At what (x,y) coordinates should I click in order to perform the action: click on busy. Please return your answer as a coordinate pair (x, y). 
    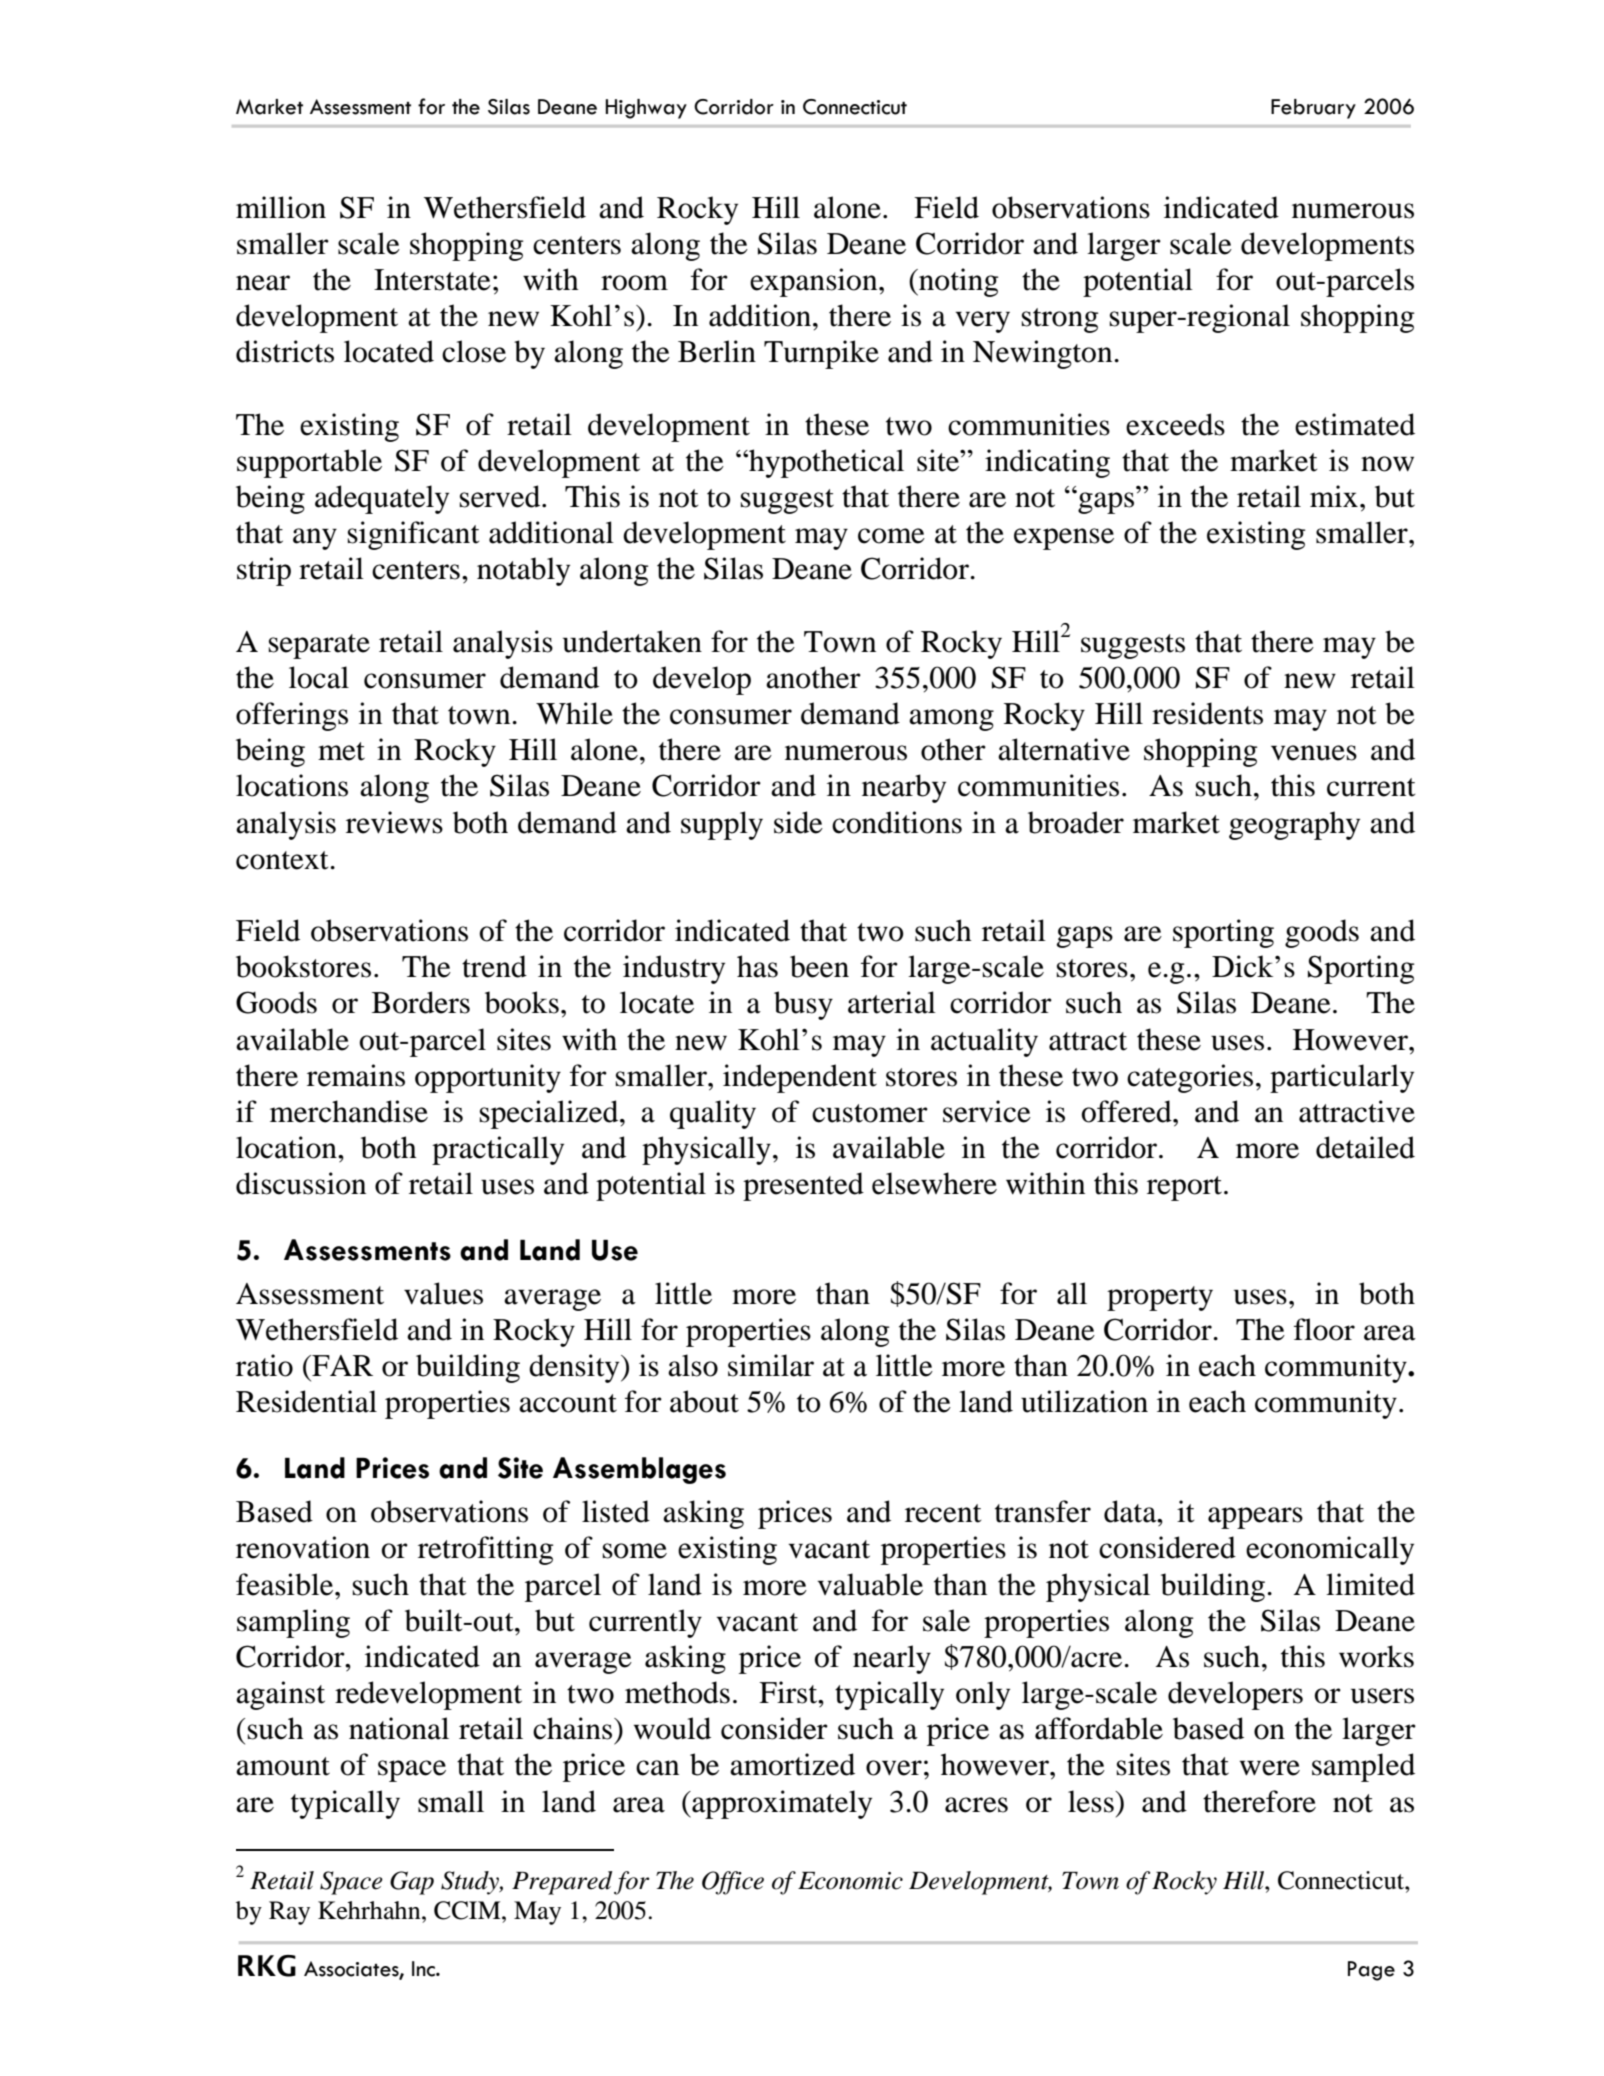
    Looking at the image, I should click on (803, 1005).
